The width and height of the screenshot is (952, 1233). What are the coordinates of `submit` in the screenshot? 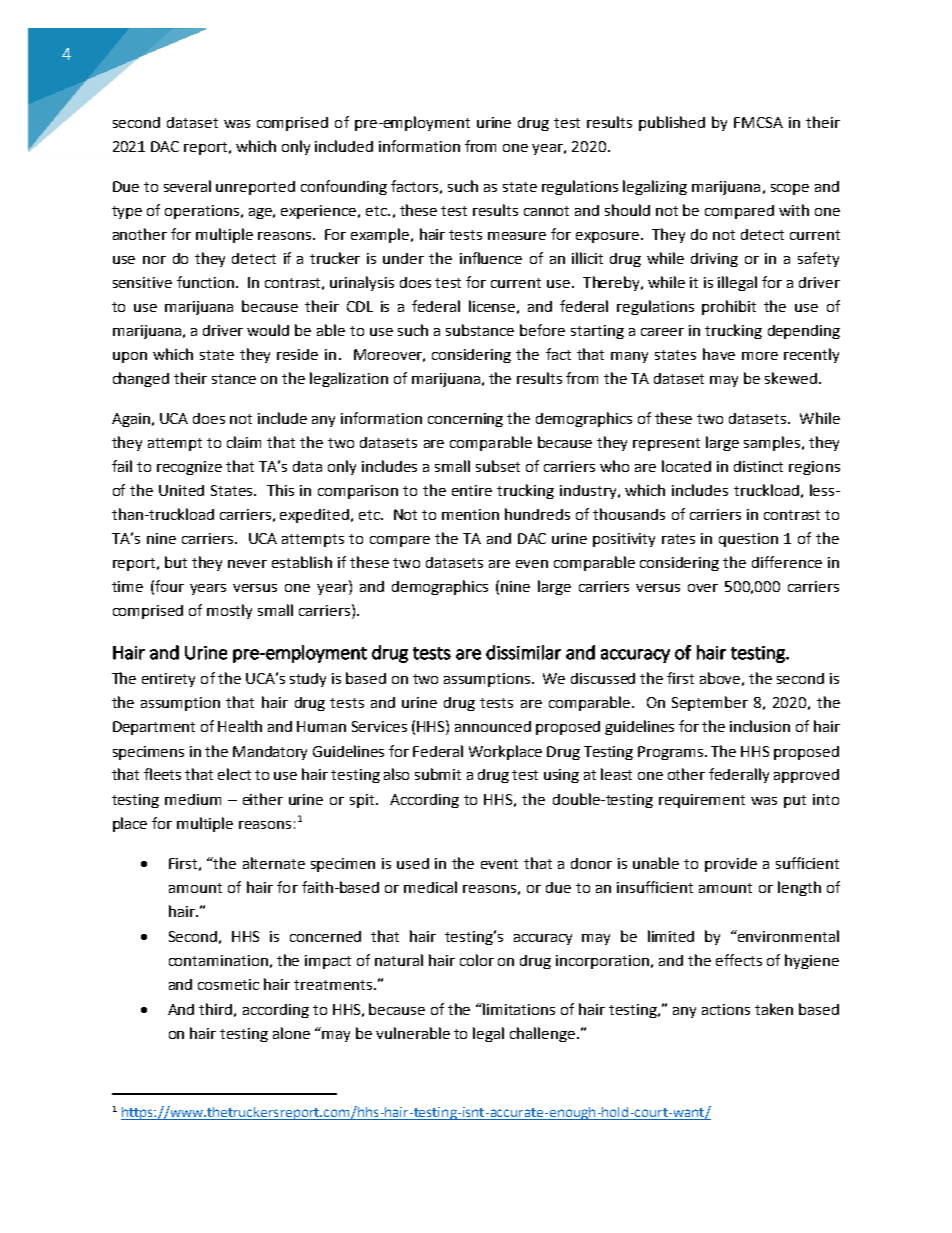 It's located at (438, 774).
